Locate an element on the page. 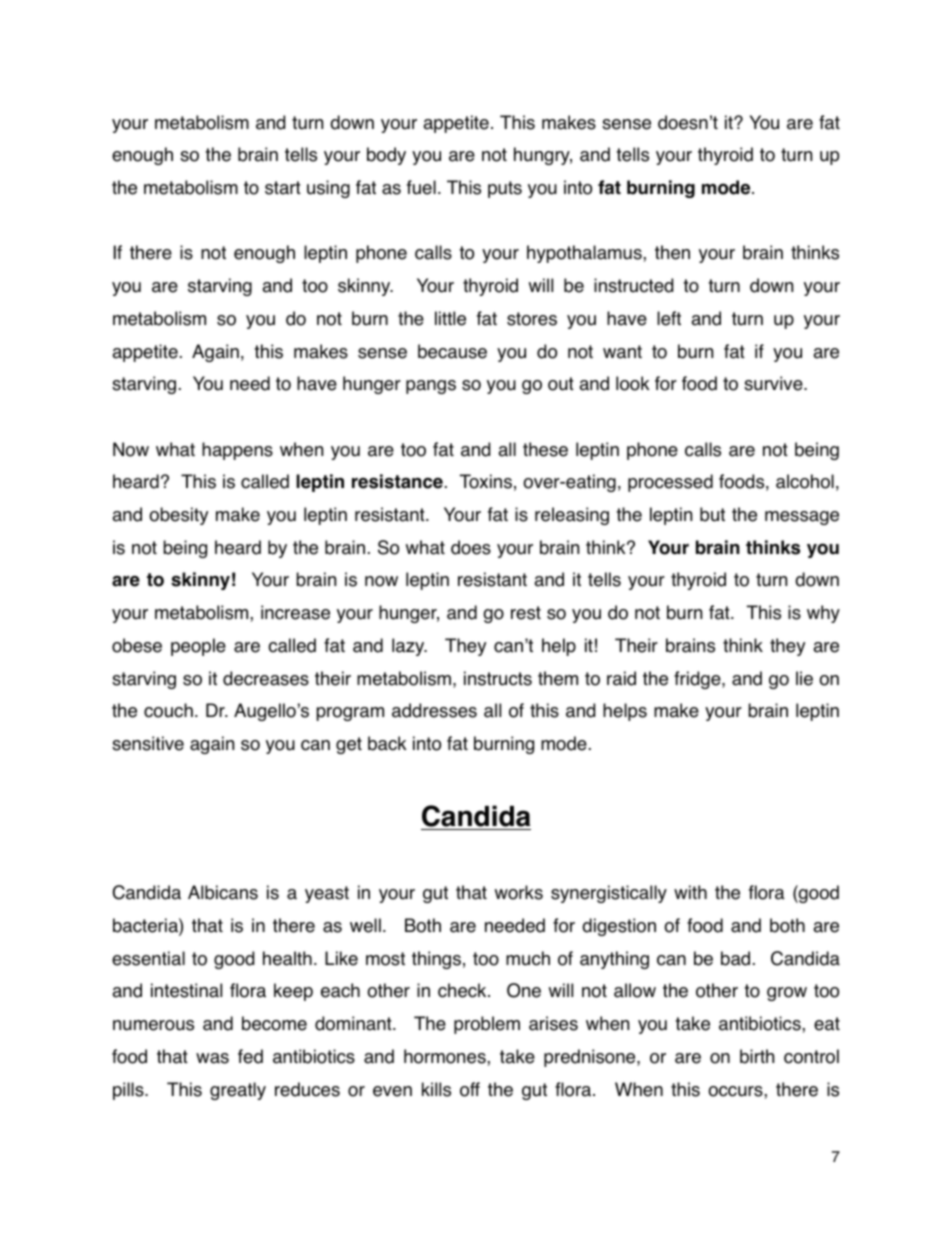  happens is located at coordinates (237, 451).
